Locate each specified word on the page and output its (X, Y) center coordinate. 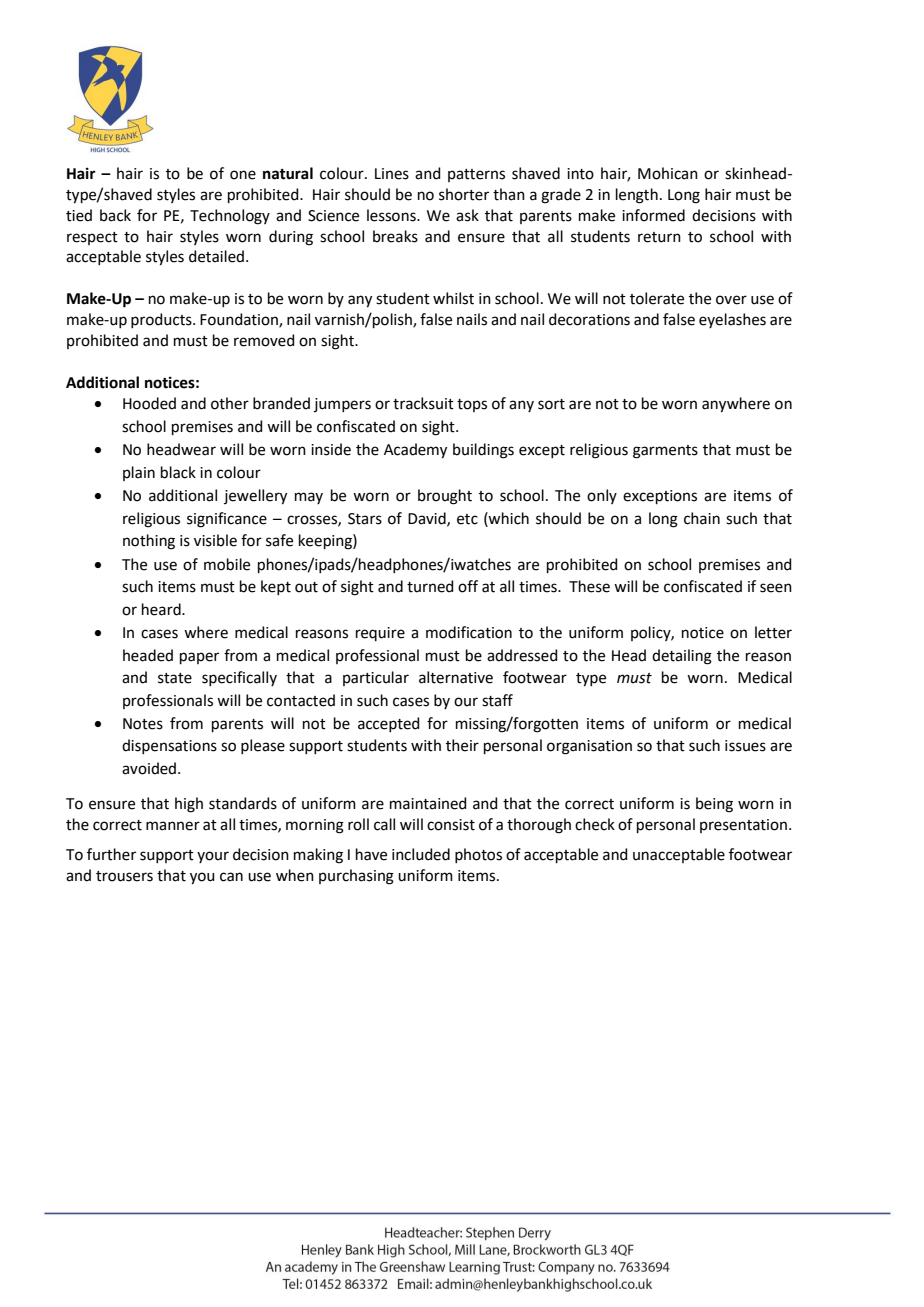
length (637, 196)
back (115, 215)
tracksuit (423, 403)
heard (162, 609)
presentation (745, 826)
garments (665, 452)
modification (469, 632)
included (421, 854)
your (213, 857)
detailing (682, 657)
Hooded (149, 403)
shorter (464, 194)
